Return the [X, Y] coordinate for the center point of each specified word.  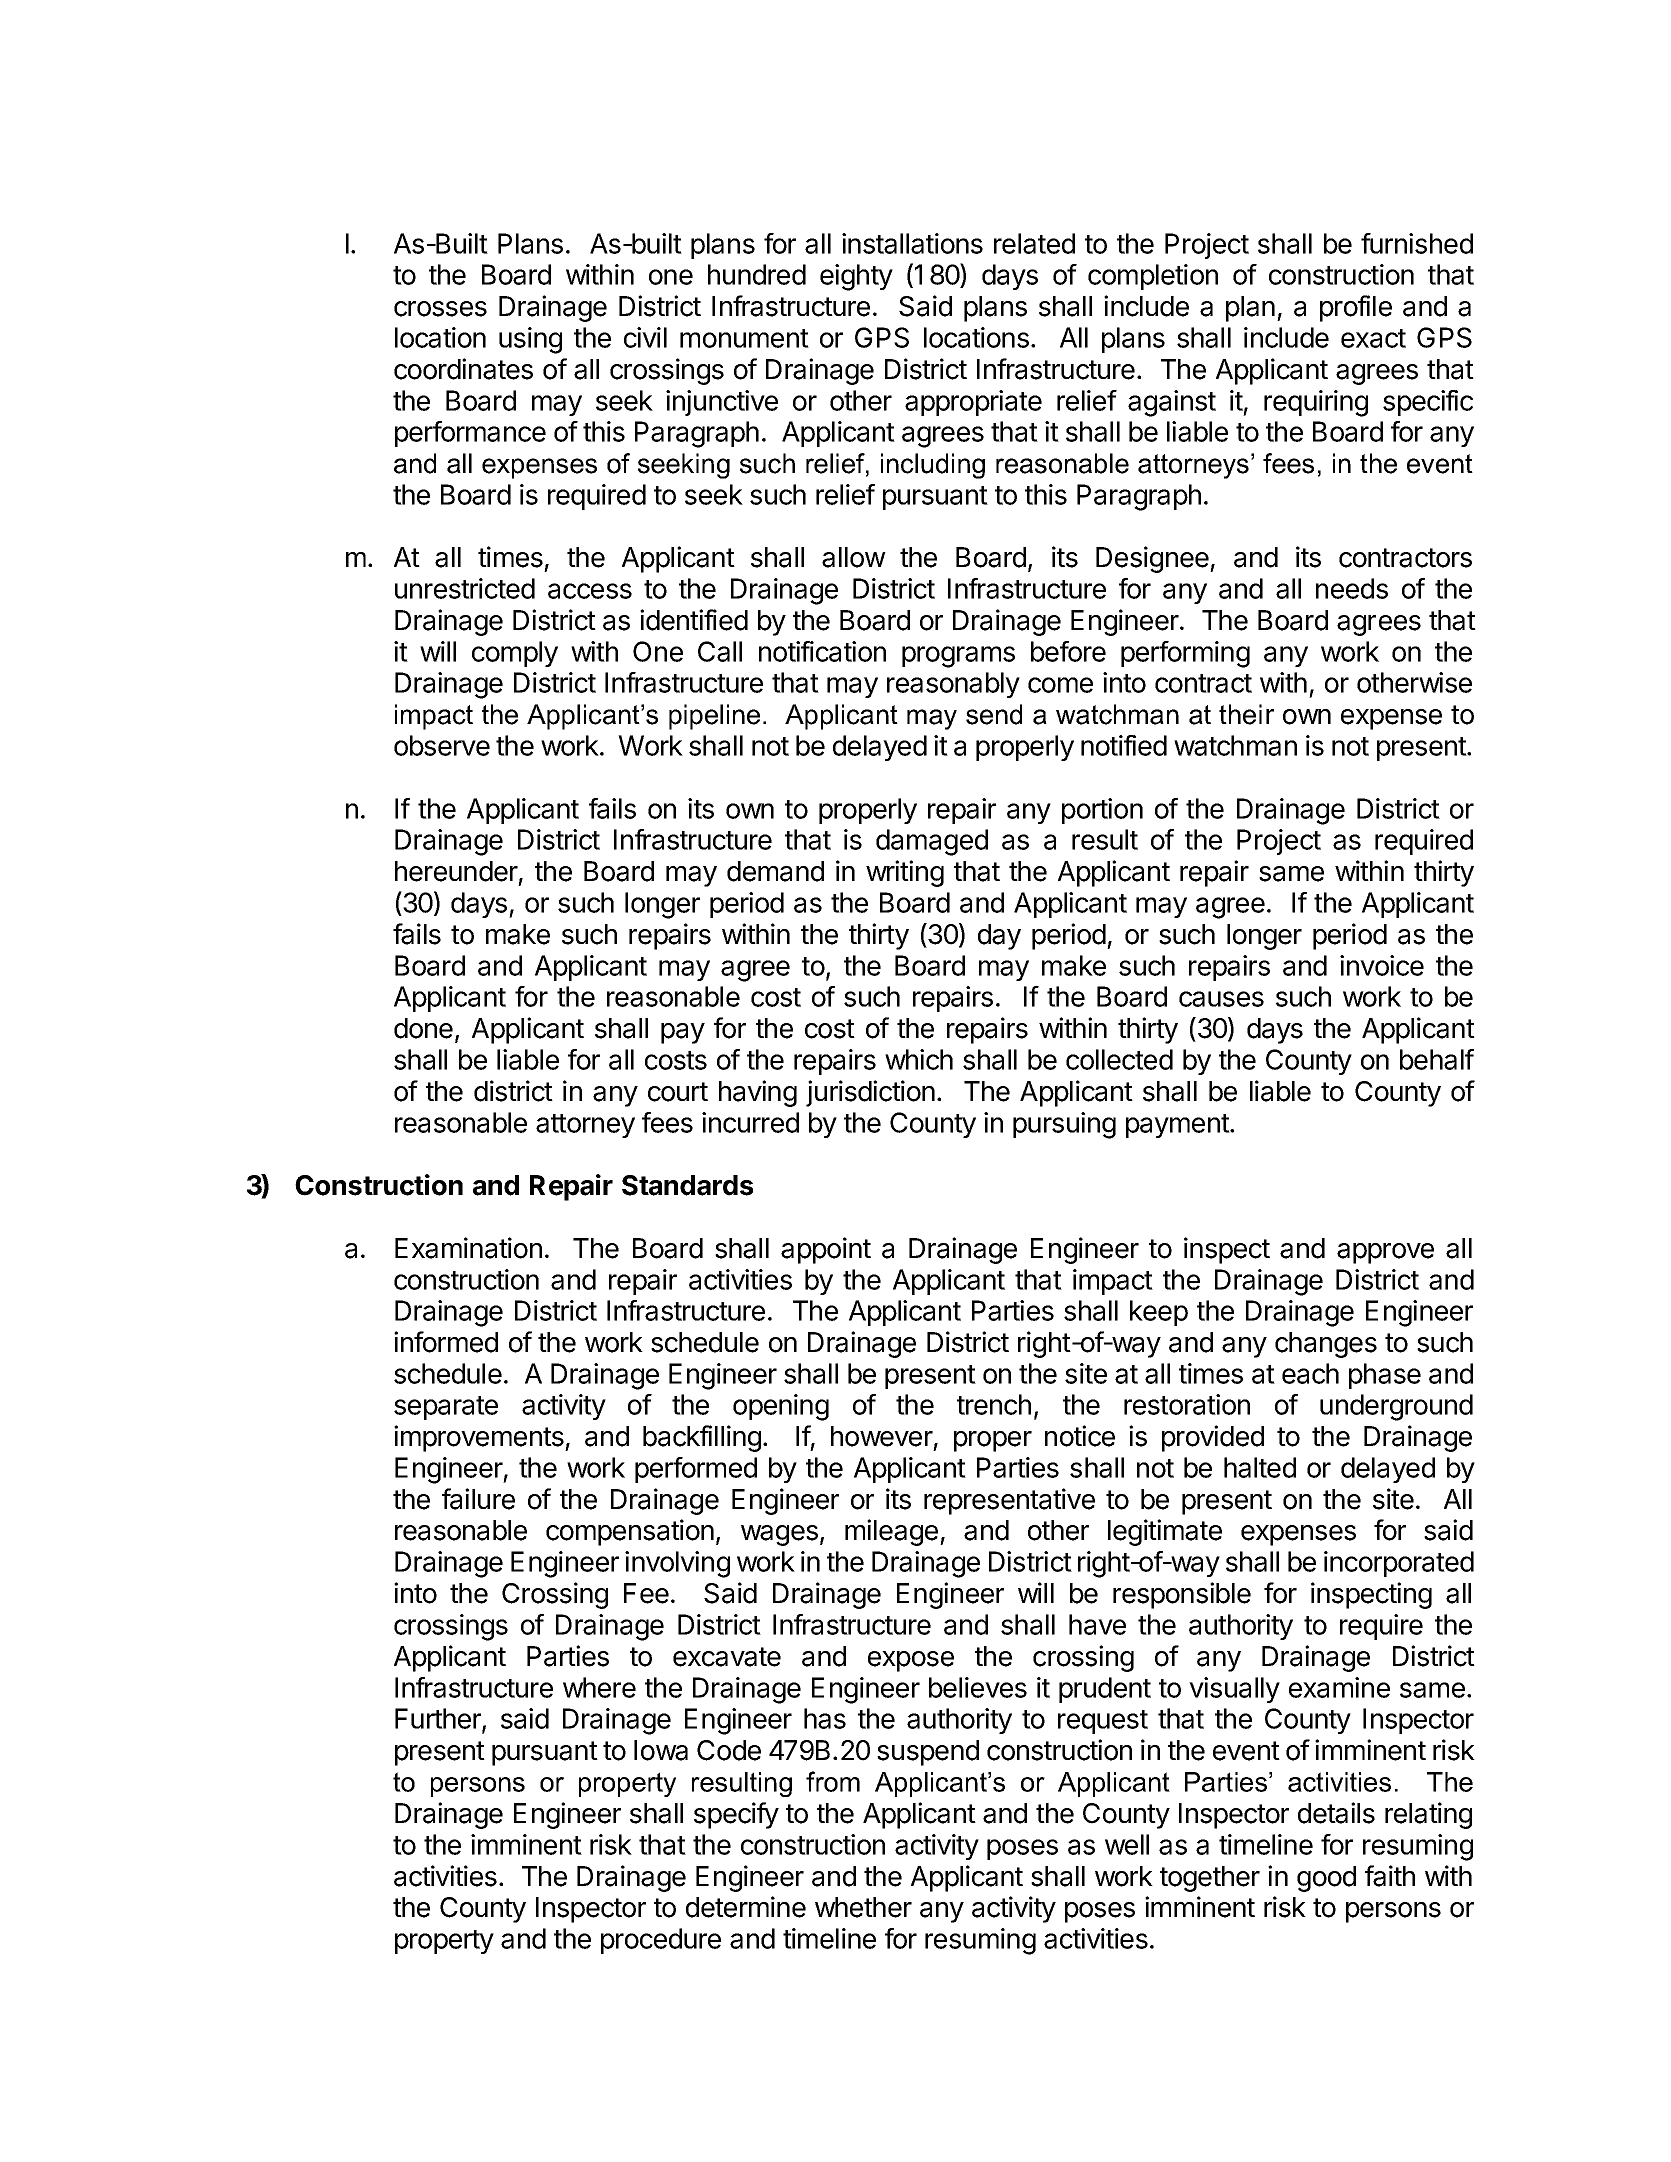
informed [446, 1342]
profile [1356, 308]
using [530, 340]
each [1310, 1373]
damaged [932, 842]
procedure [661, 1941]
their [1246, 714]
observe [442, 745]
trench [994, 1404]
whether [863, 1907]
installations [912, 243]
